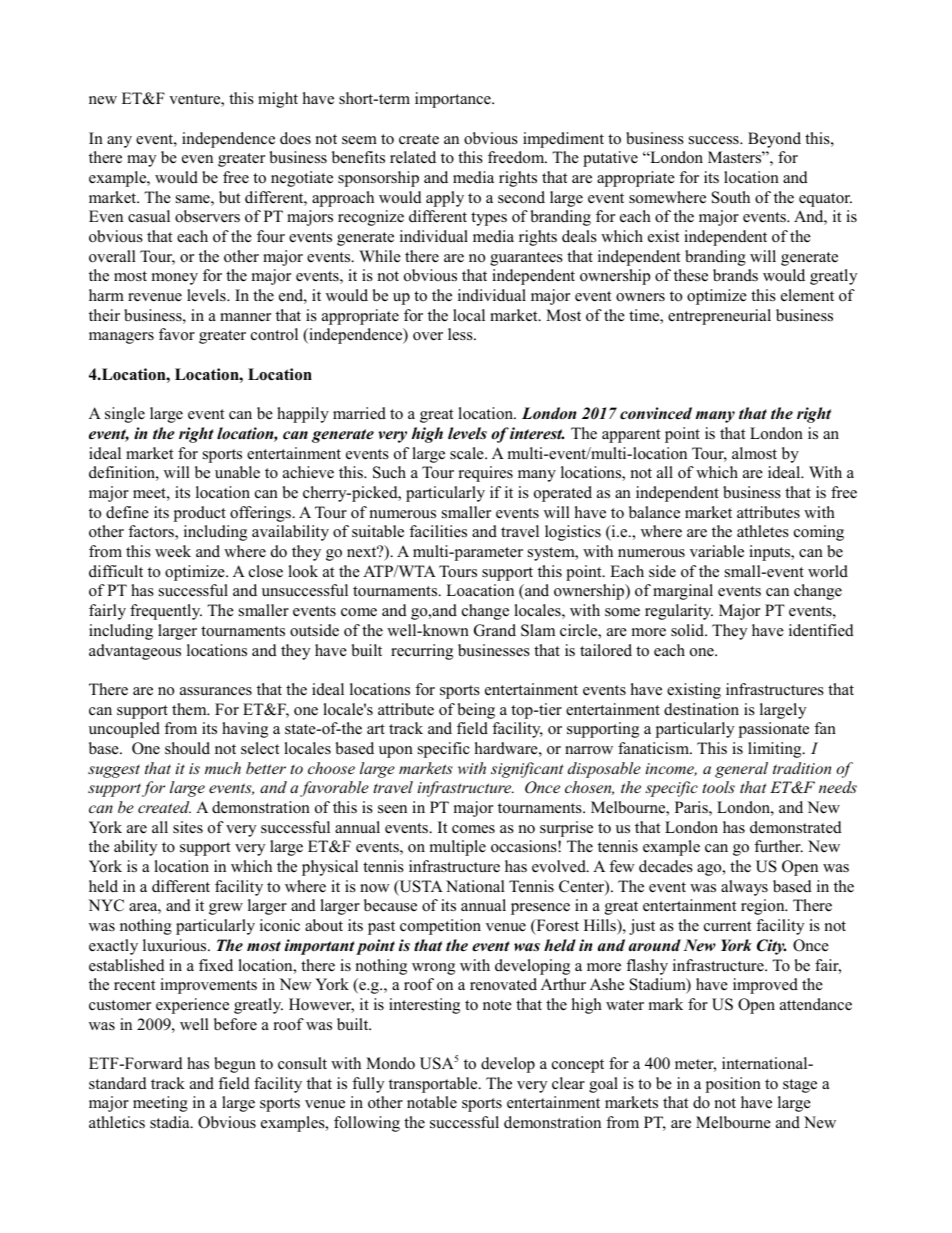  I want to click on competition, so click(440, 927).
